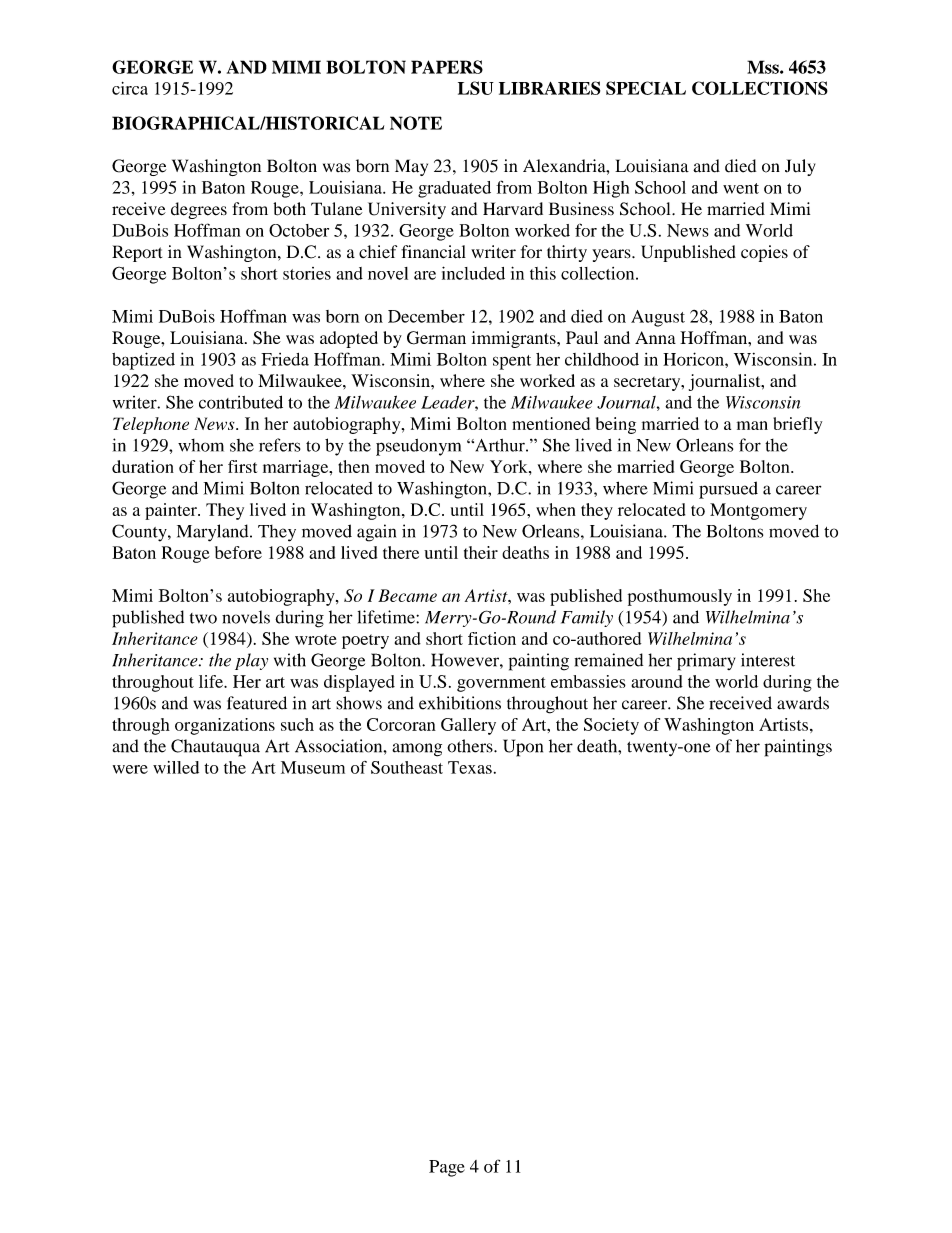  Describe the element at coordinates (655, 337) in the document. I see `Anna` at that location.
